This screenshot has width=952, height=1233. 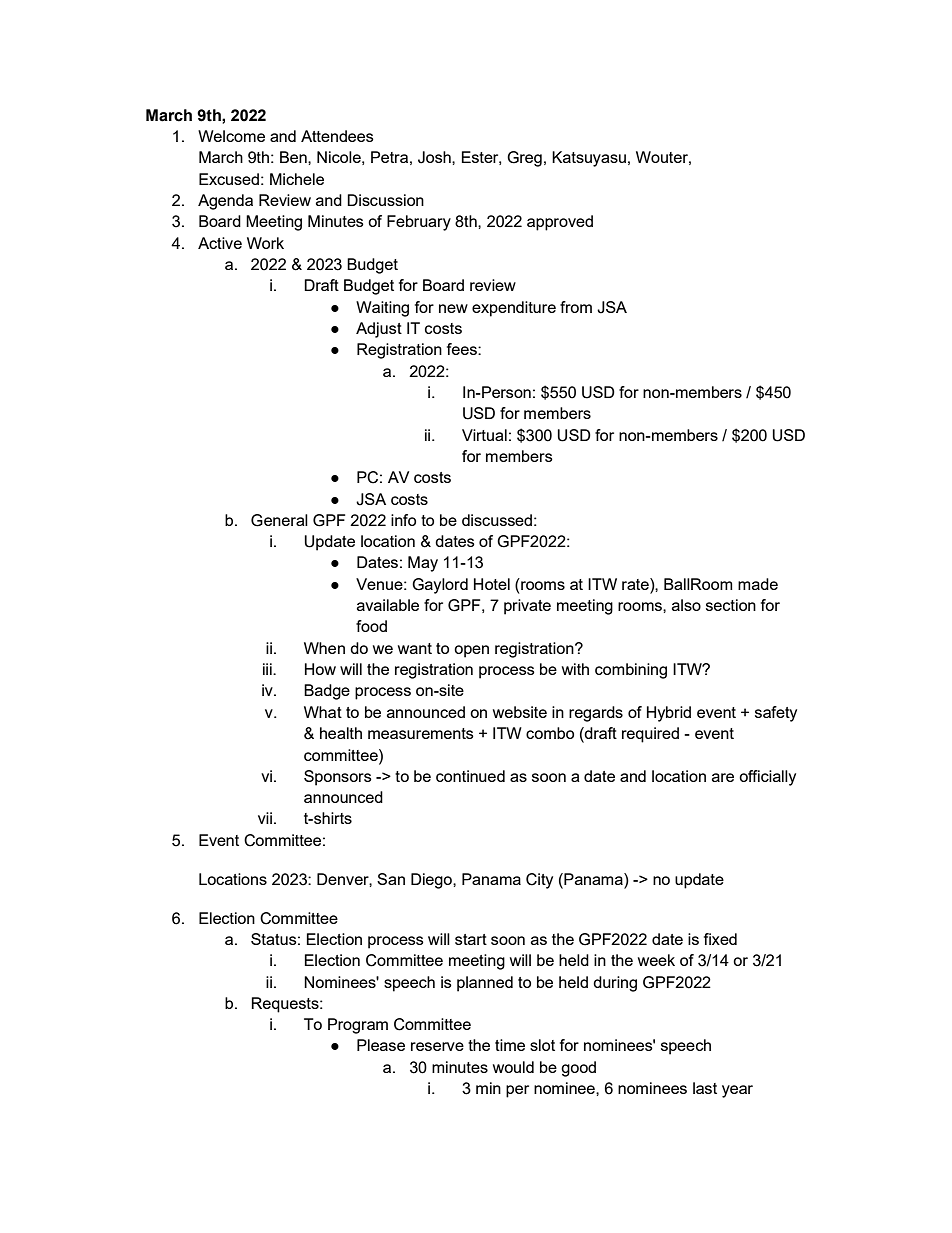 I want to click on Greg, so click(x=524, y=159).
